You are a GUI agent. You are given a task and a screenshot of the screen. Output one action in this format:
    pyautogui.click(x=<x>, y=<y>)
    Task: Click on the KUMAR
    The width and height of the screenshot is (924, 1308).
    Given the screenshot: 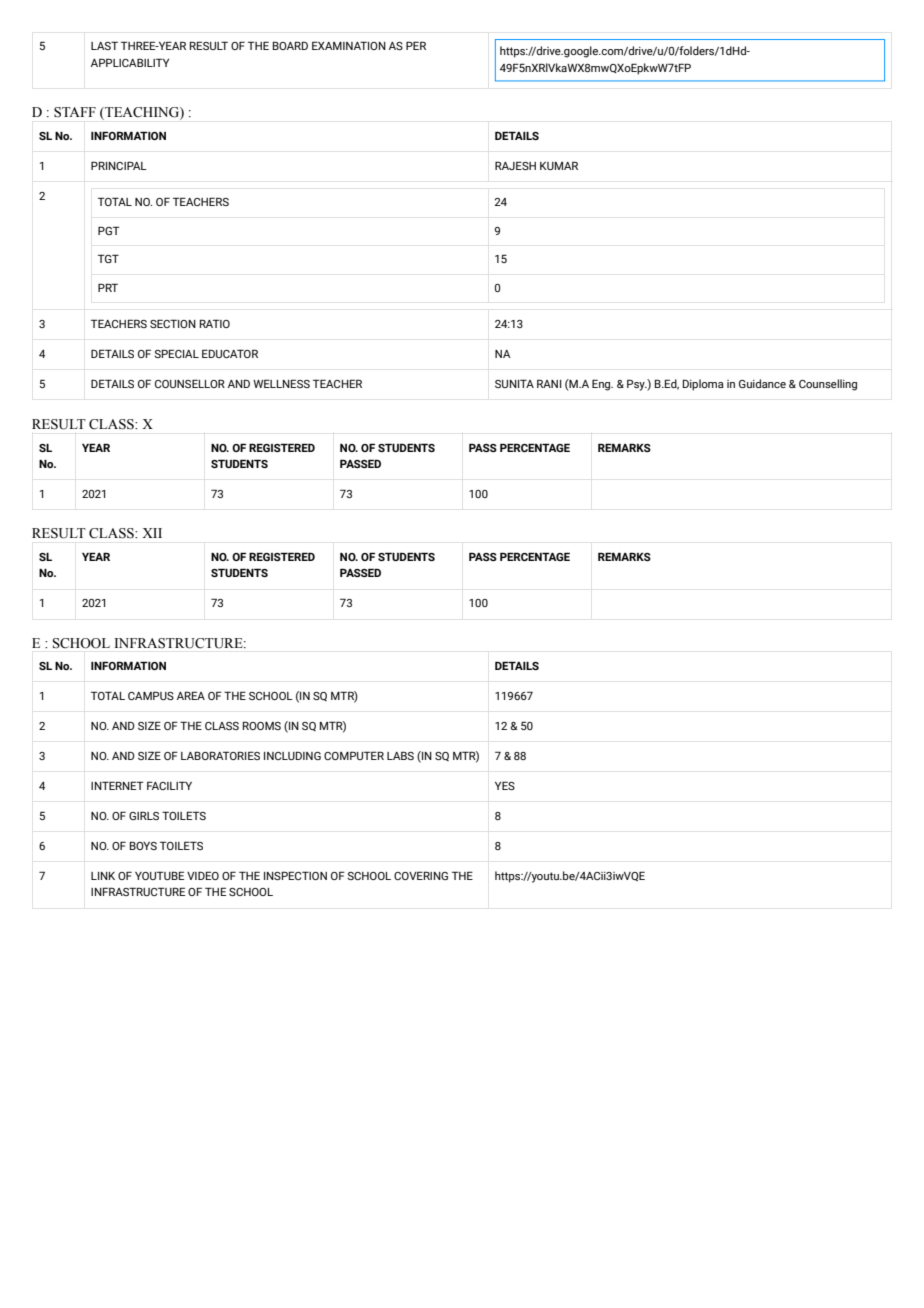 What is the action you would take?
    pyautogui.click(x=559, y=165)
